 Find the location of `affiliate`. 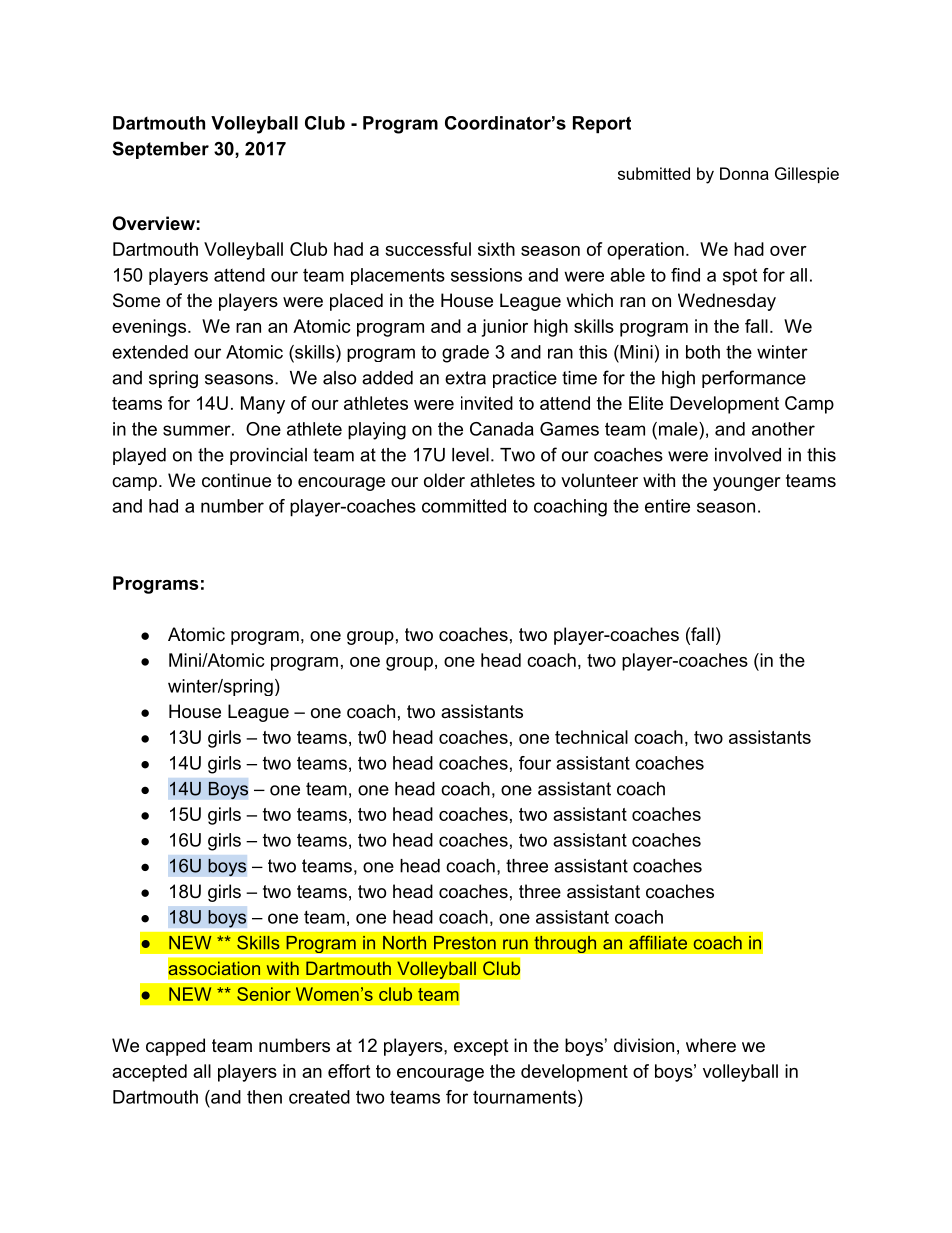

affiliate is located at coordinates (658, 942).
